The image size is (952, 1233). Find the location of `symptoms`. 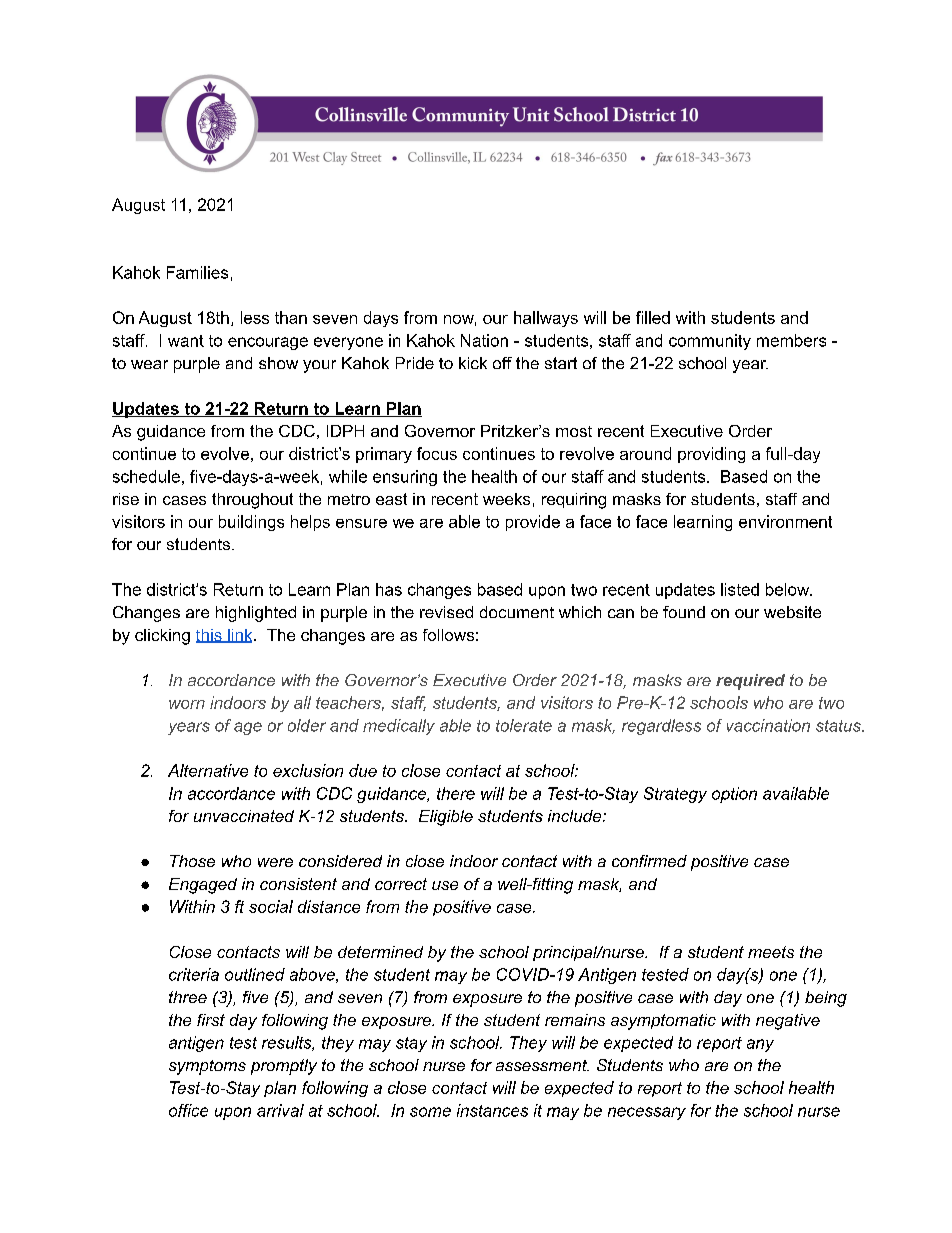

symptoms is located at coordinates (207, 1067).
